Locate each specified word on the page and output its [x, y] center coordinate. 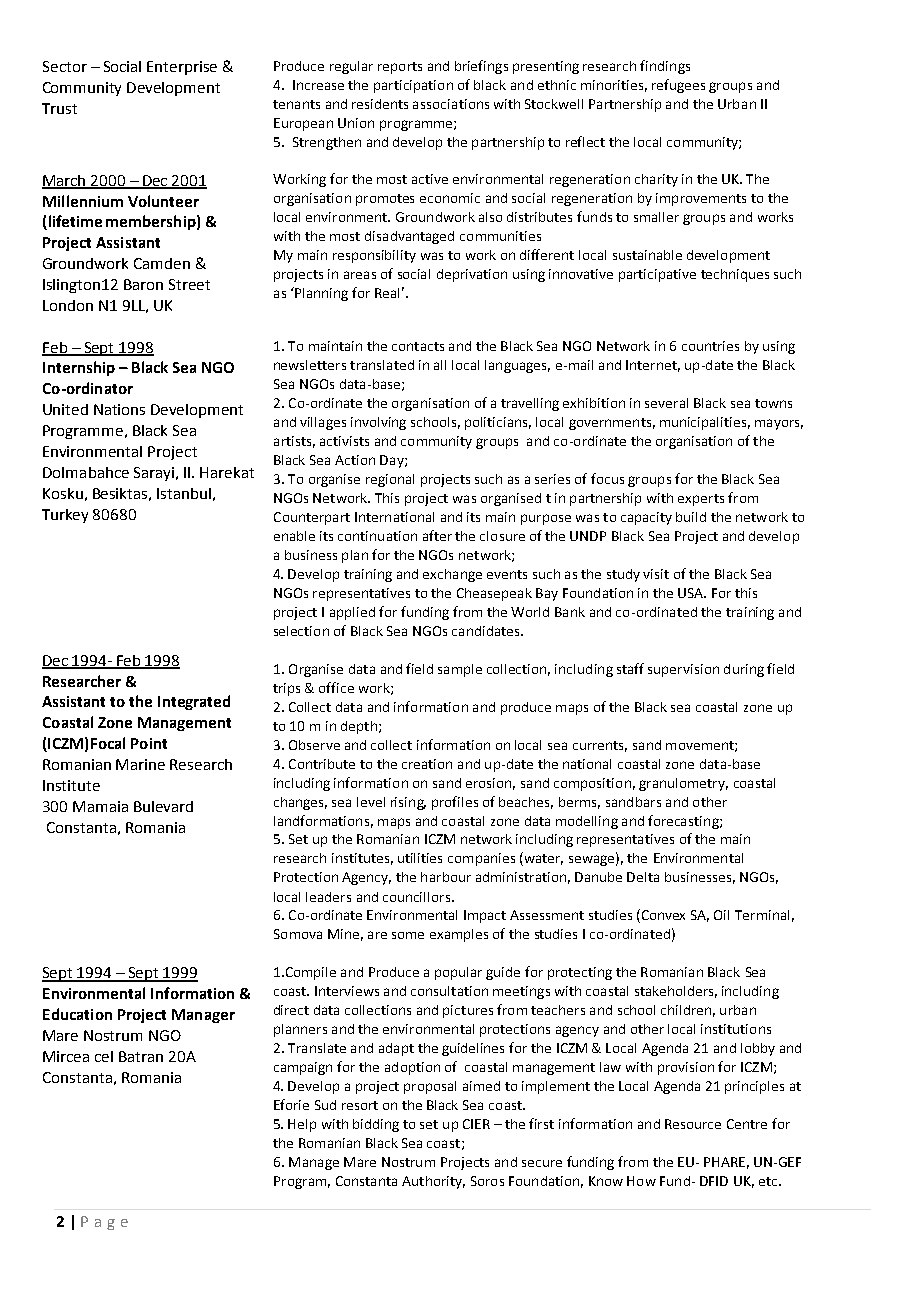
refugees [678, 86]
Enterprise [182, 68]
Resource [693, 1124]
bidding [376, 1125]
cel [104, 1056]
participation [413, 86]
